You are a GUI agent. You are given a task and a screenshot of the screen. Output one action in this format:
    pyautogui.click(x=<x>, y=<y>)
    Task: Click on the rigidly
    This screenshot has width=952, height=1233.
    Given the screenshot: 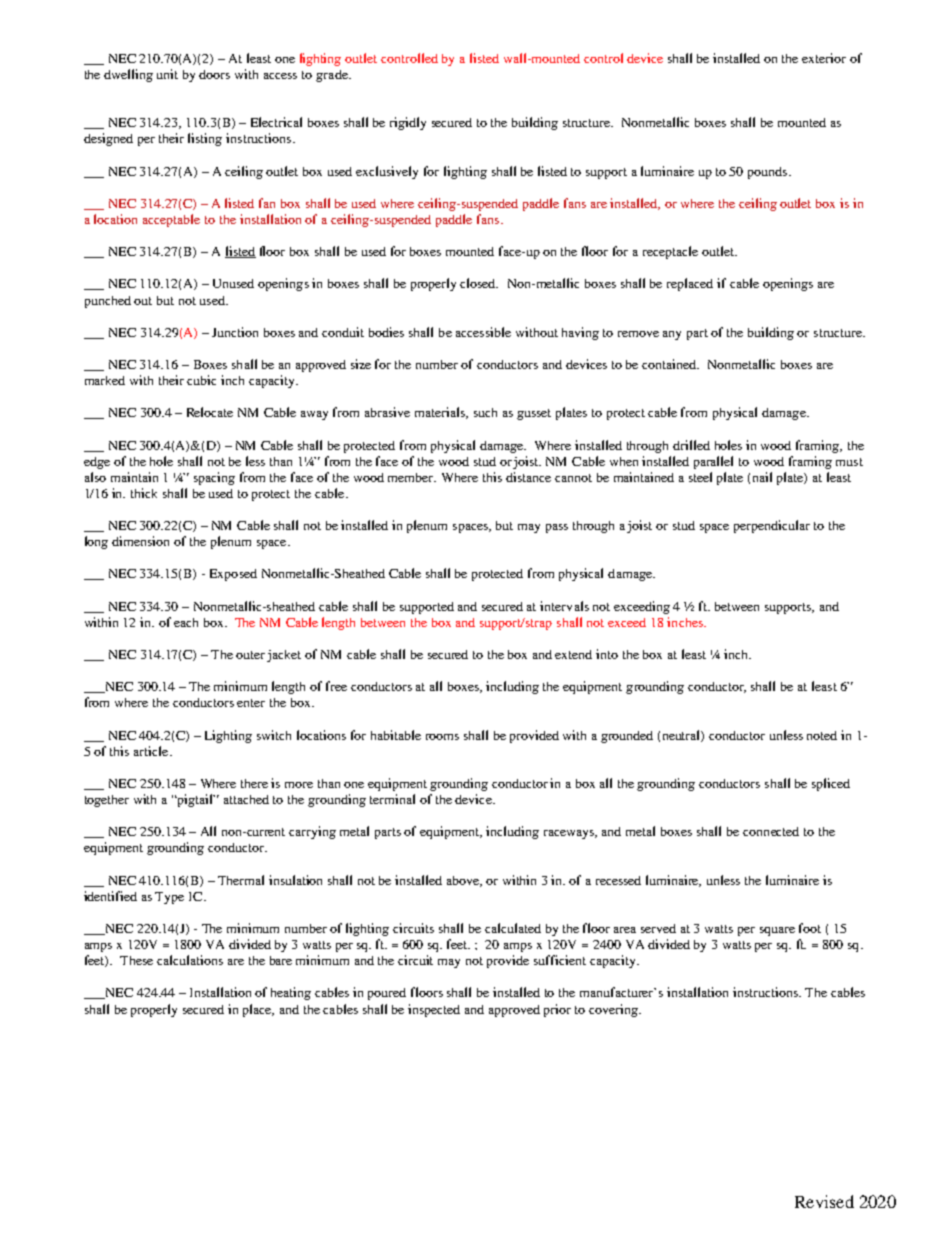 What is the action you would take?
    pyautogui.click(x=408, y=123)
